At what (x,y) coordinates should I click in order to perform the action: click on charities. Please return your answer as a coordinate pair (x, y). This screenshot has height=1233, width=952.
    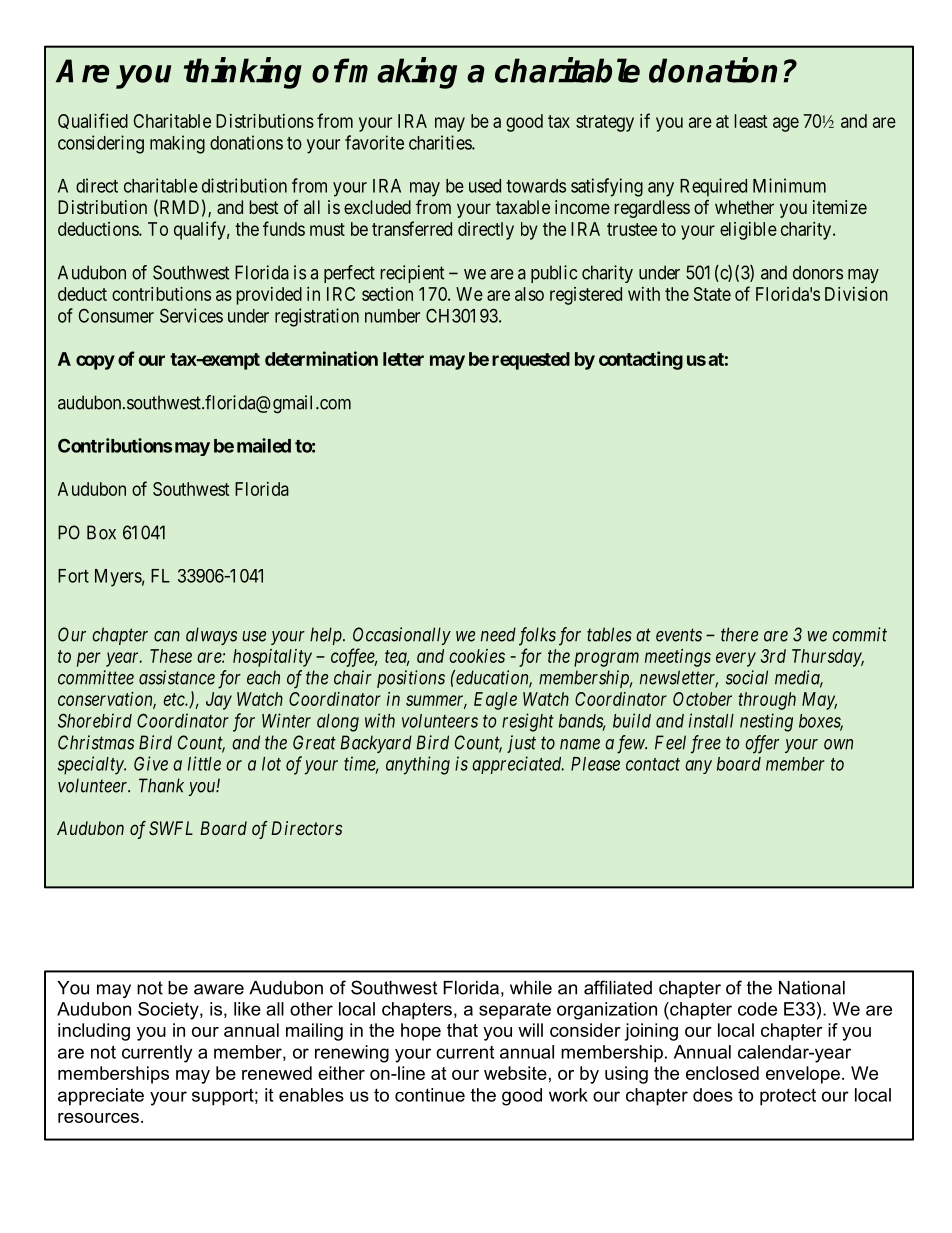
    Looking at the image, I should click on (441, 142).
